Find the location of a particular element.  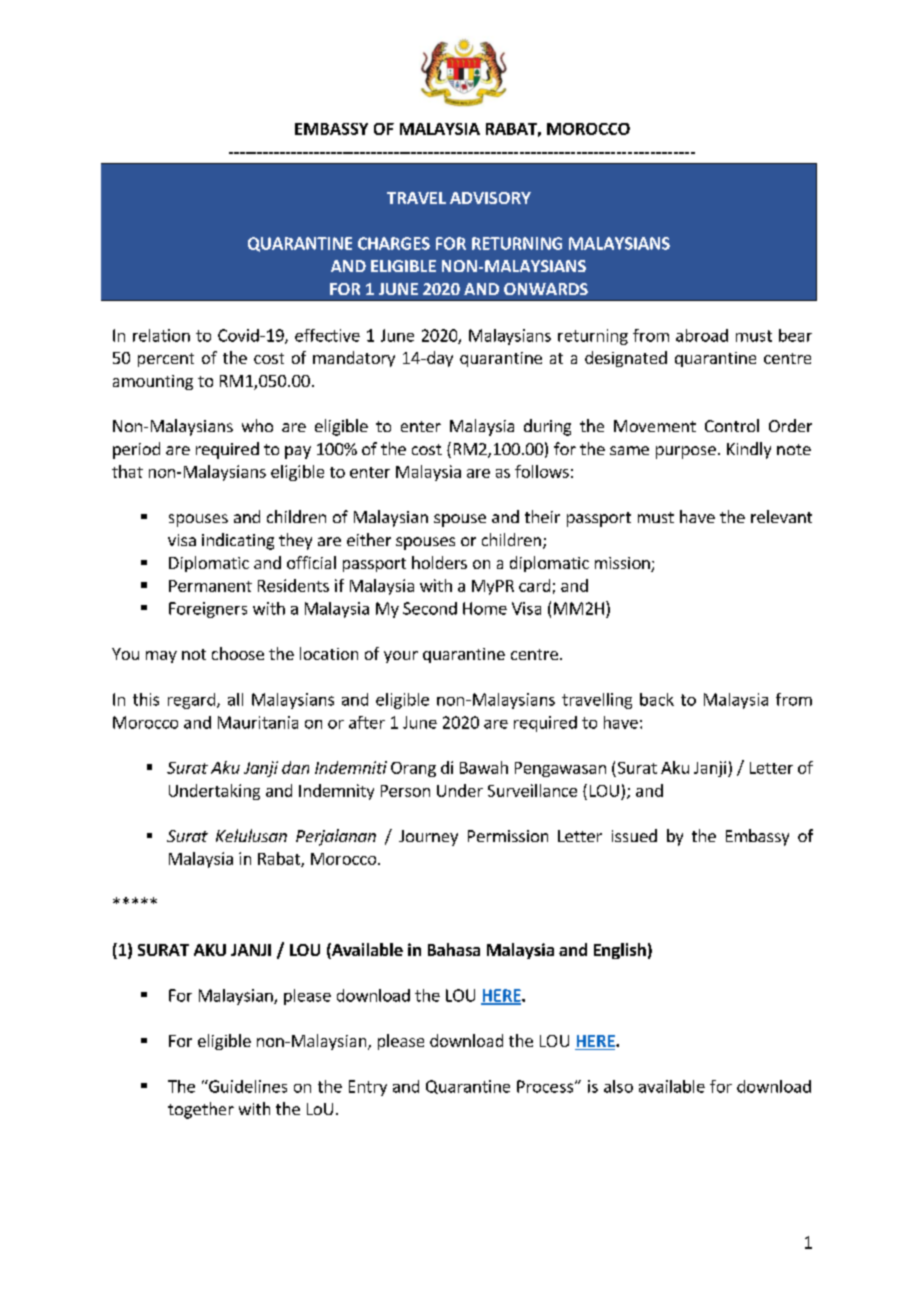

Control is located at coordinates (732, 425).
